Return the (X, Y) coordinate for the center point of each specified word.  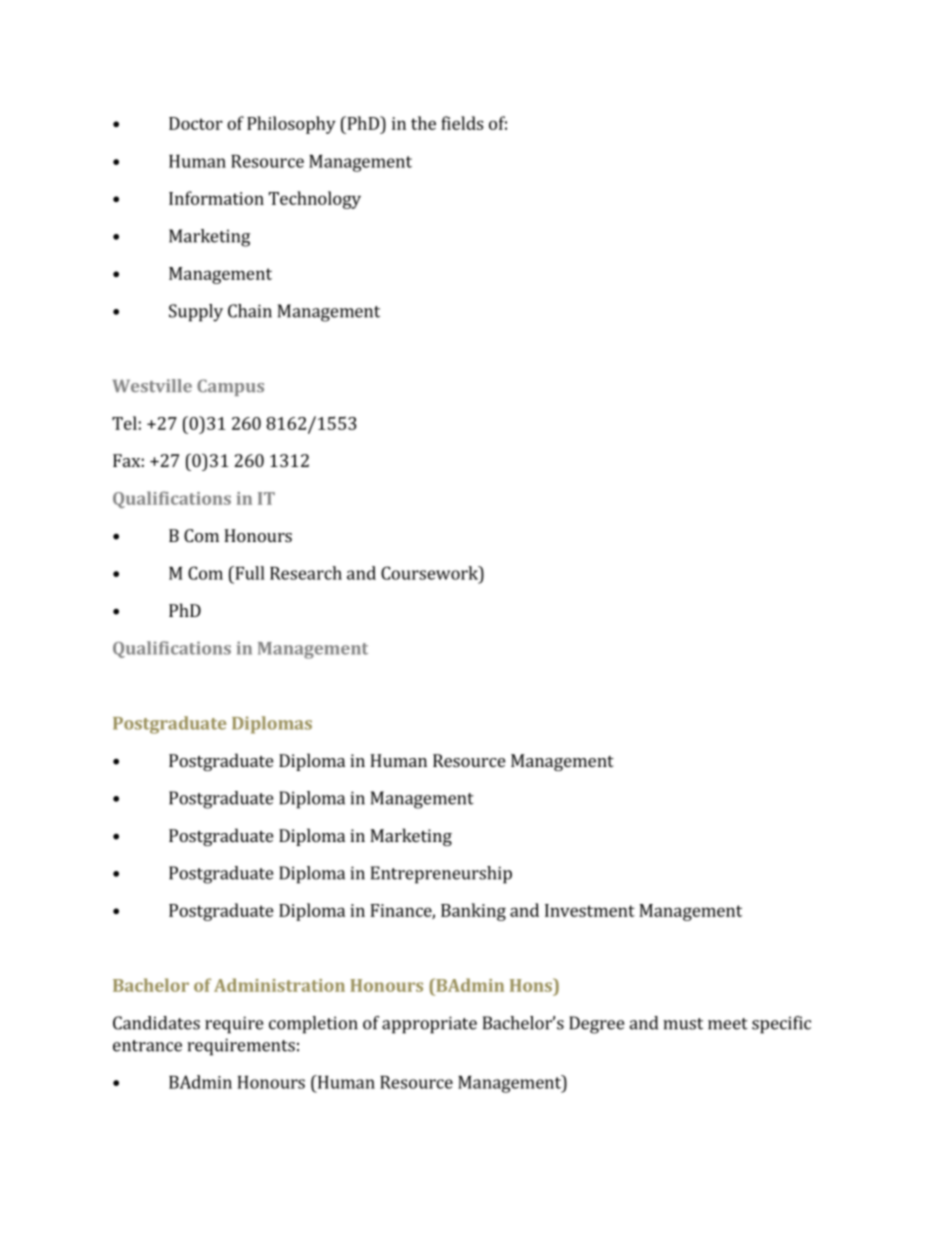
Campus (230, 387)
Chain (250, 311)
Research (306, 573)
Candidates (156, 1023)
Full (249, 573)
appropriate (429, 1025)
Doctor (196, 123)
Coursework (430, 573)
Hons (532, 985)
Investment (590, 910)
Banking (473, 912)
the (423, 123)
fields (462, 123)
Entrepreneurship (441, 875)
